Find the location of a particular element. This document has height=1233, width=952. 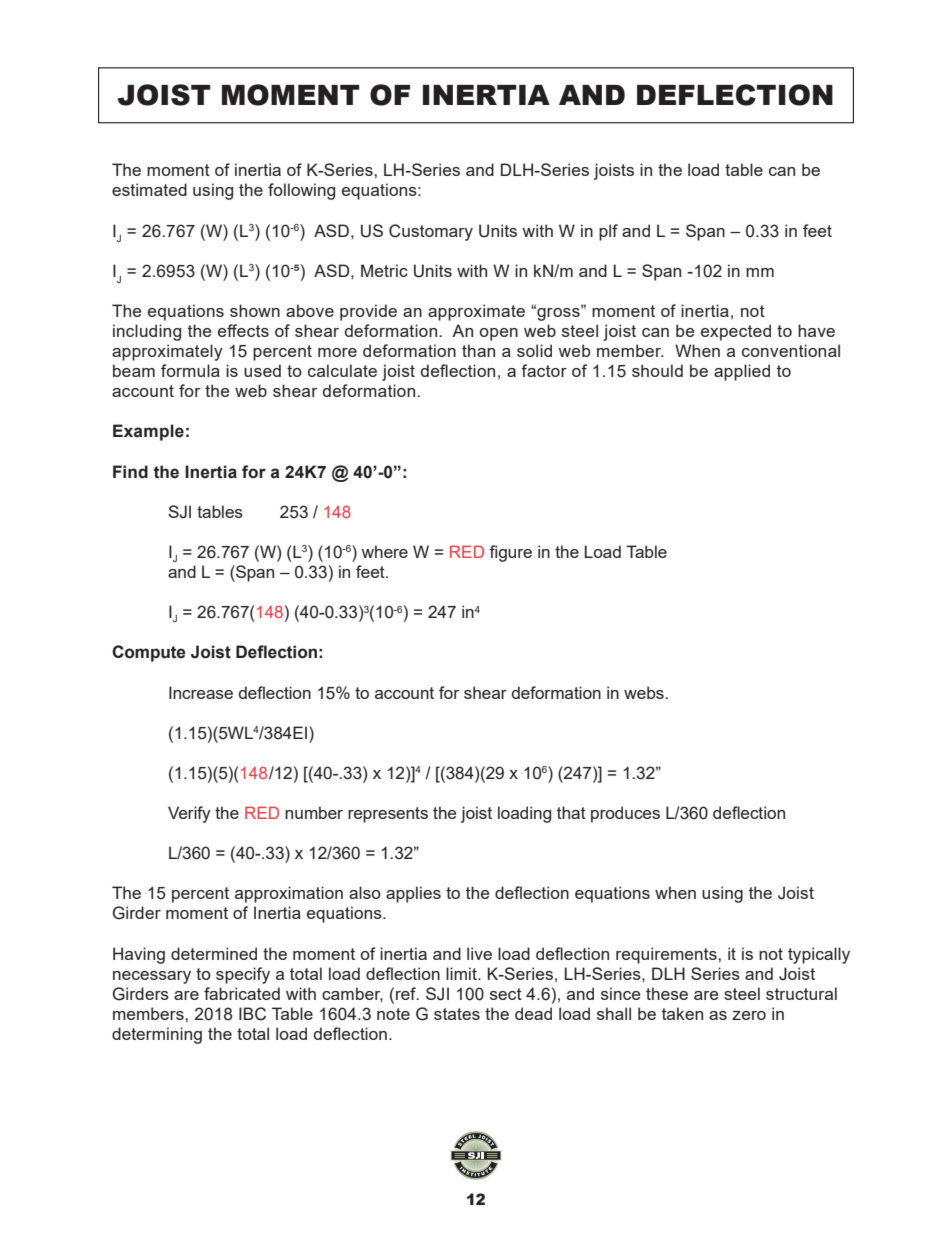

fabricated is located at coordinates (242, 993).
